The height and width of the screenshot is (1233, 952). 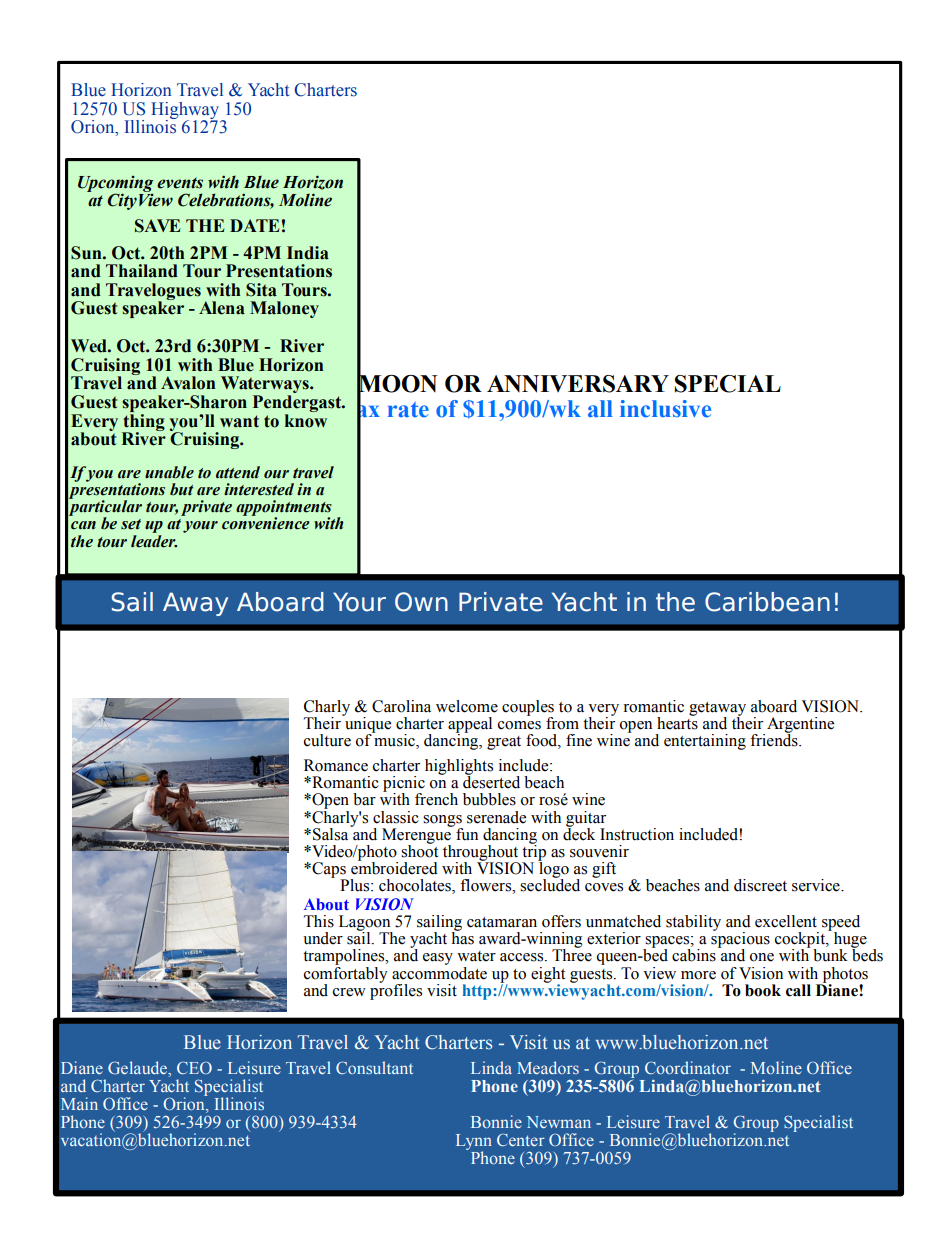 I want to click on Argentine, so click(x=800, y=726).
